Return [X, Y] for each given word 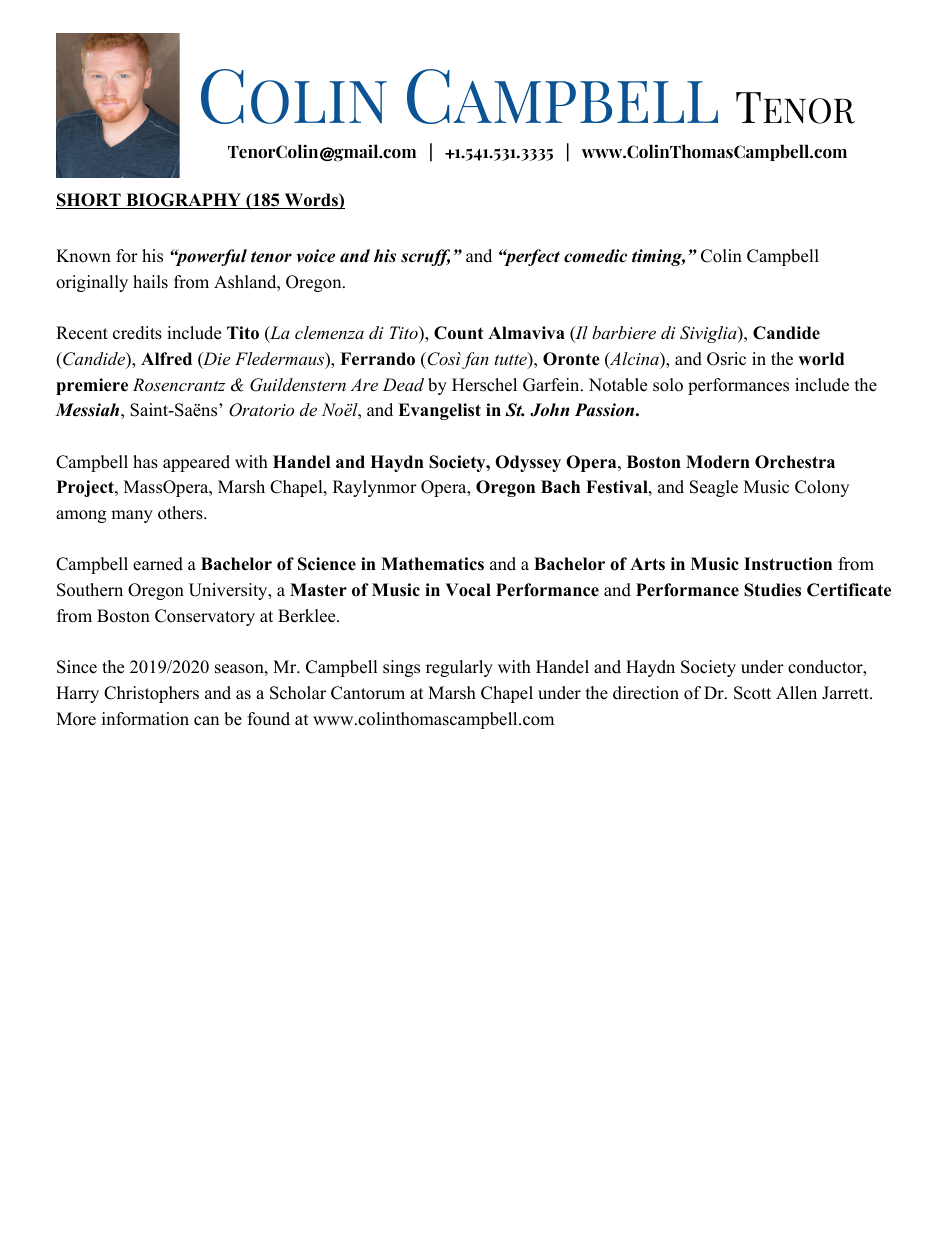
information [145, 719]
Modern [718, 462]
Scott [752, 693]
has [145, 462]
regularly [459, 668]
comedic [595, 256]
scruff [425, 257]
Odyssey [528, 463]
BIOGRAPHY [183, 201]
